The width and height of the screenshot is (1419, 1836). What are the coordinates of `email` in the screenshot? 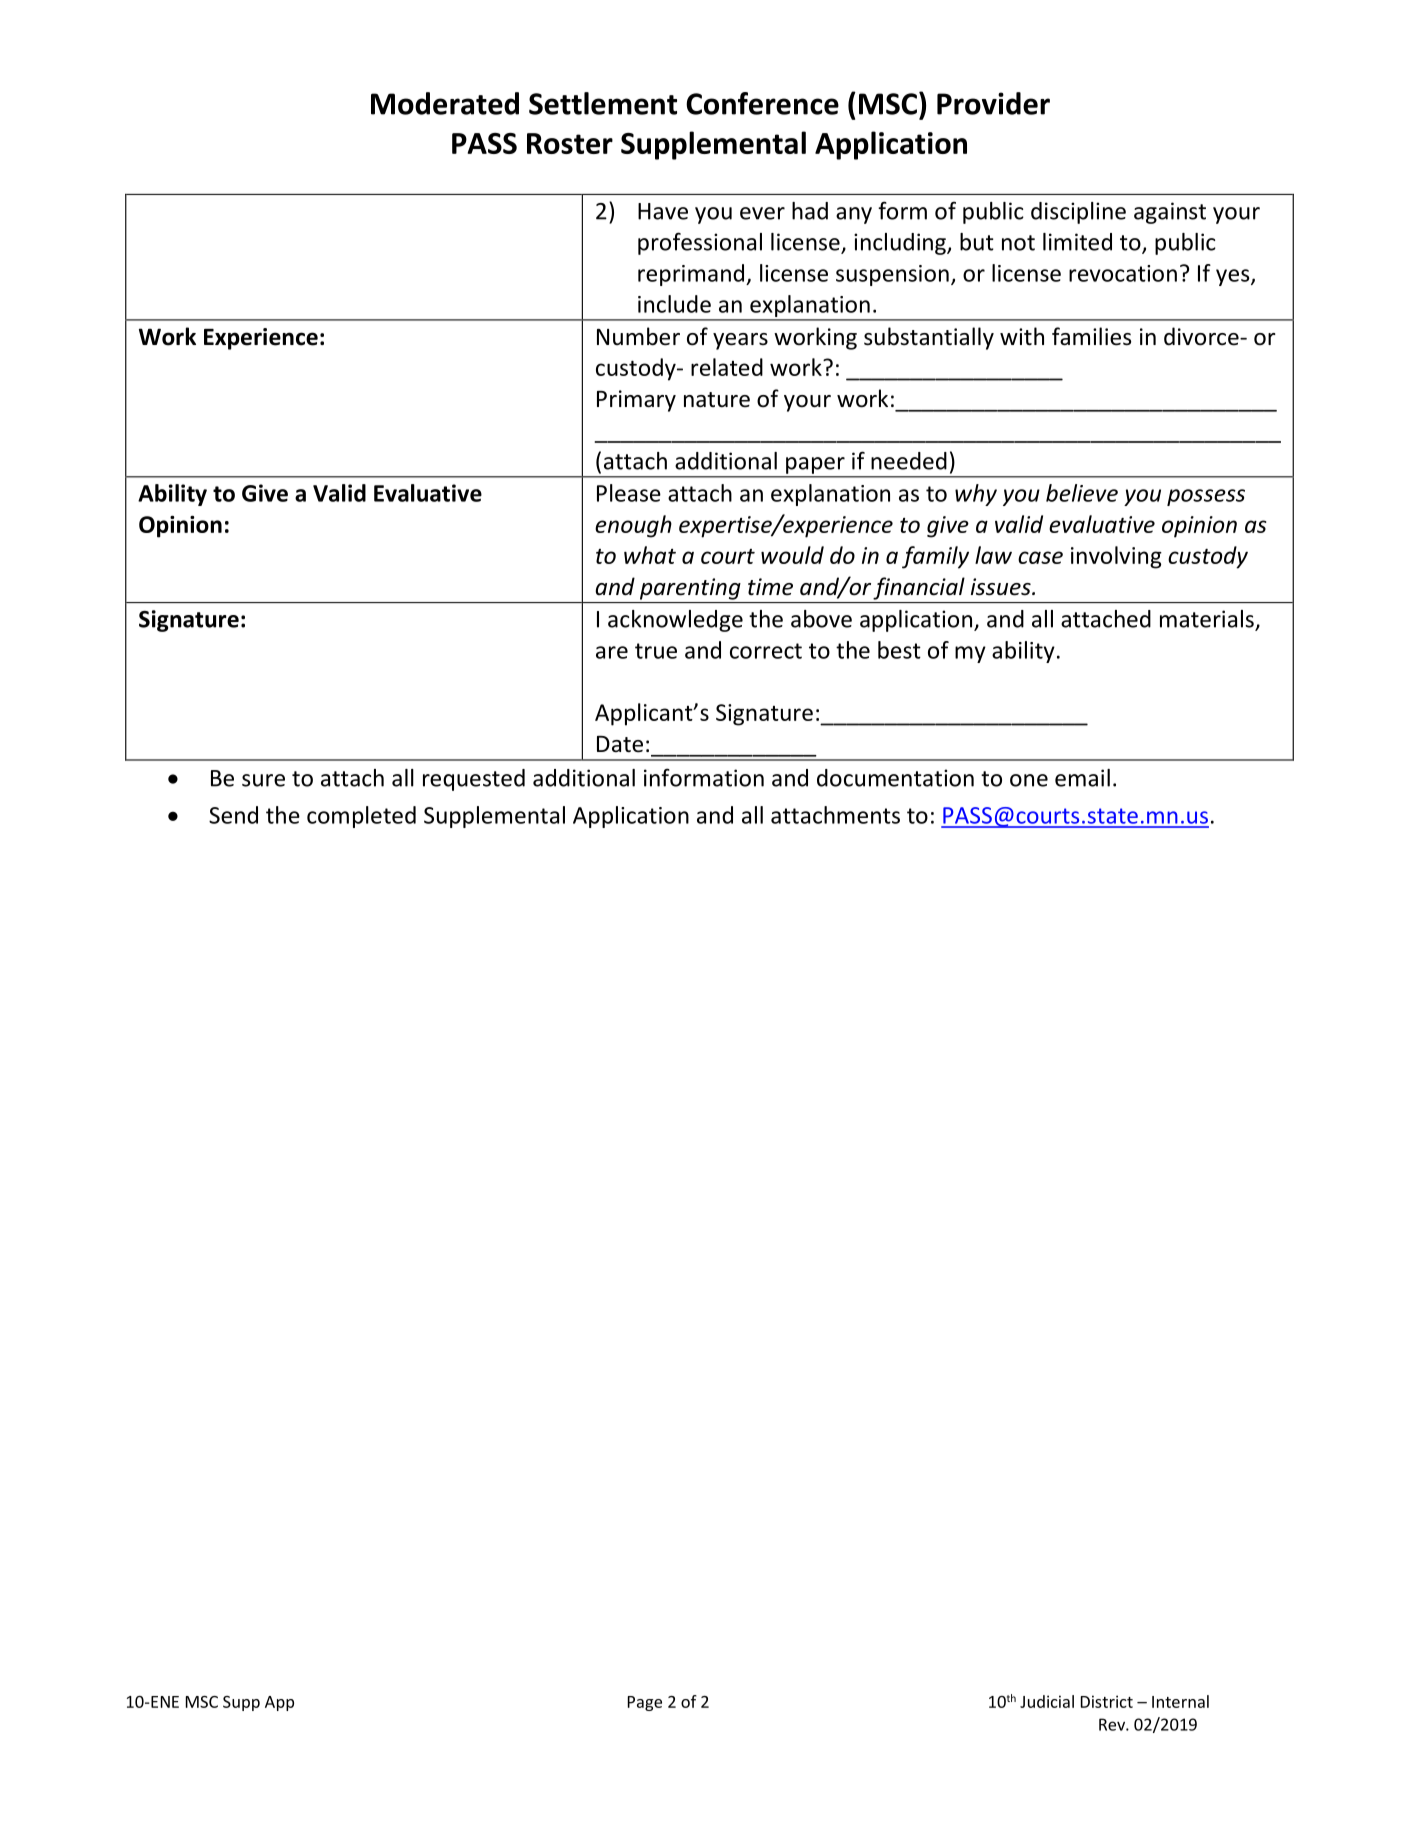 It's located at (1082, 778).
